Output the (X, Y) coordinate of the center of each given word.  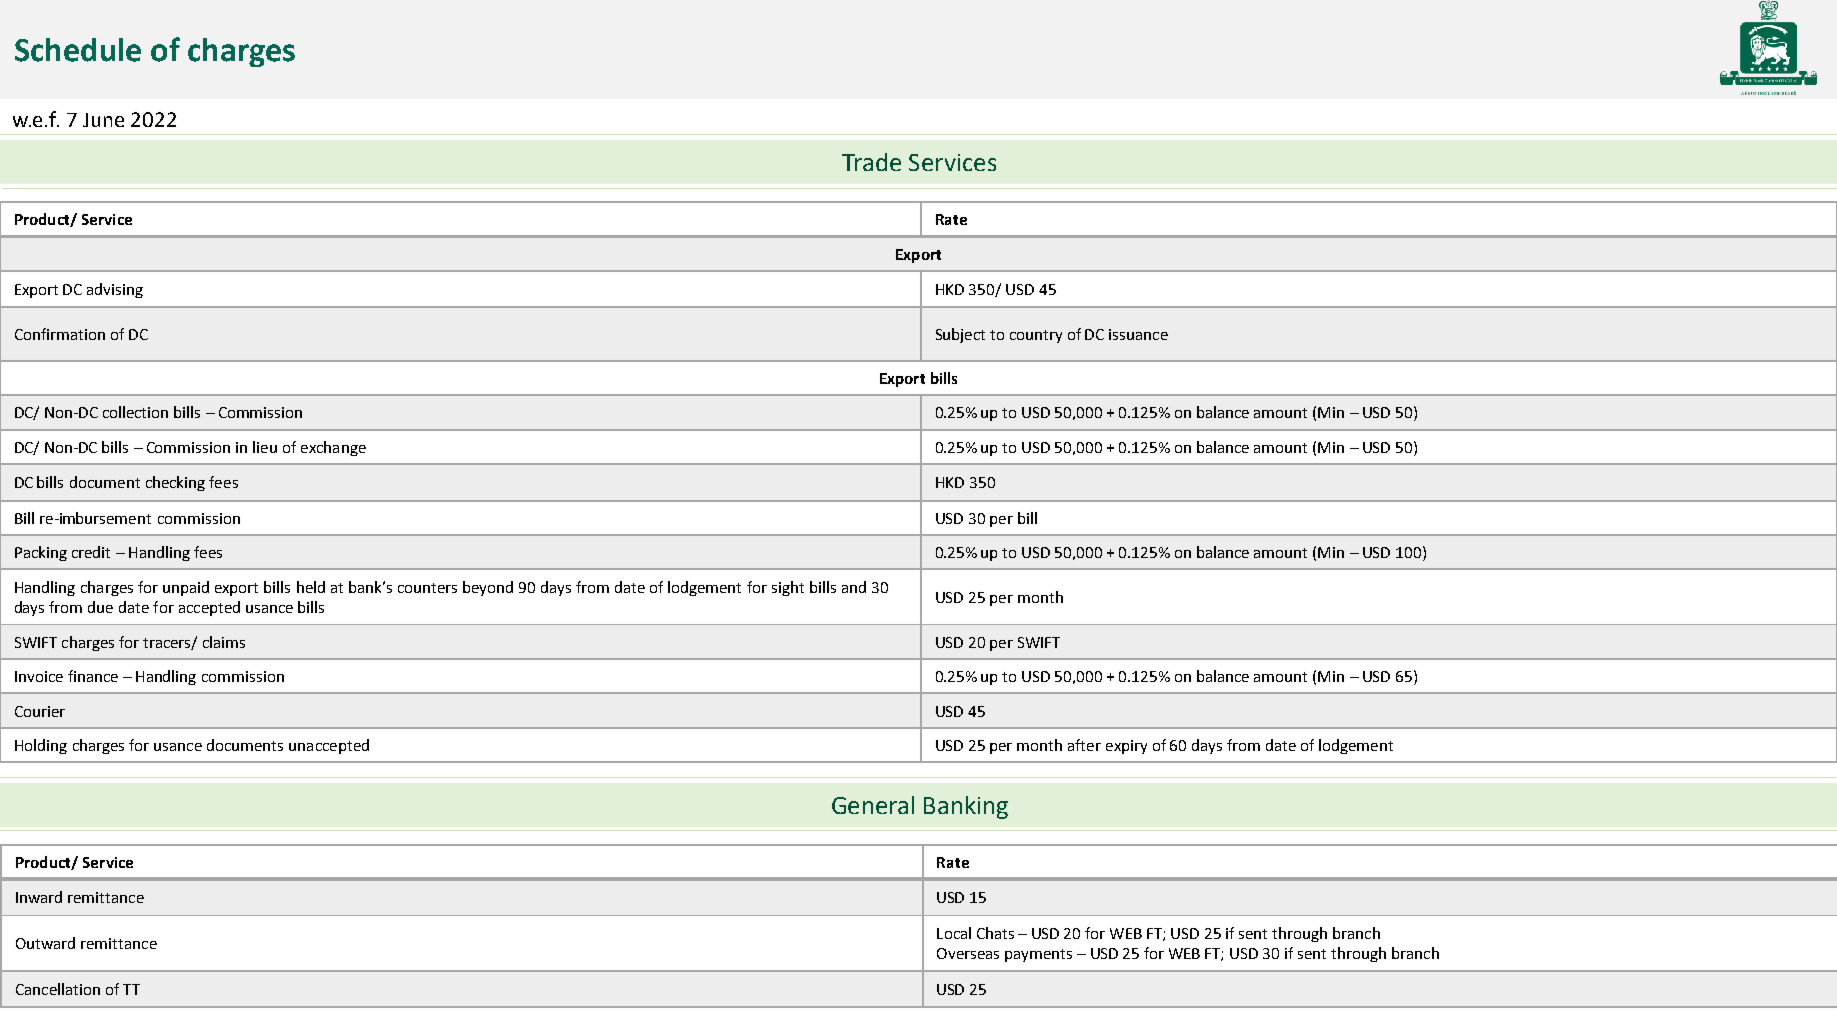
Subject (960, 335)
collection (135, 412)
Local (954, 933)
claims (224, 642)
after (1084, 745)
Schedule (78, 50)
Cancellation (58, 989)
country (1036, 336)
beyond (488, 588)
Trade (871, 162)
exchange (333, 448)
